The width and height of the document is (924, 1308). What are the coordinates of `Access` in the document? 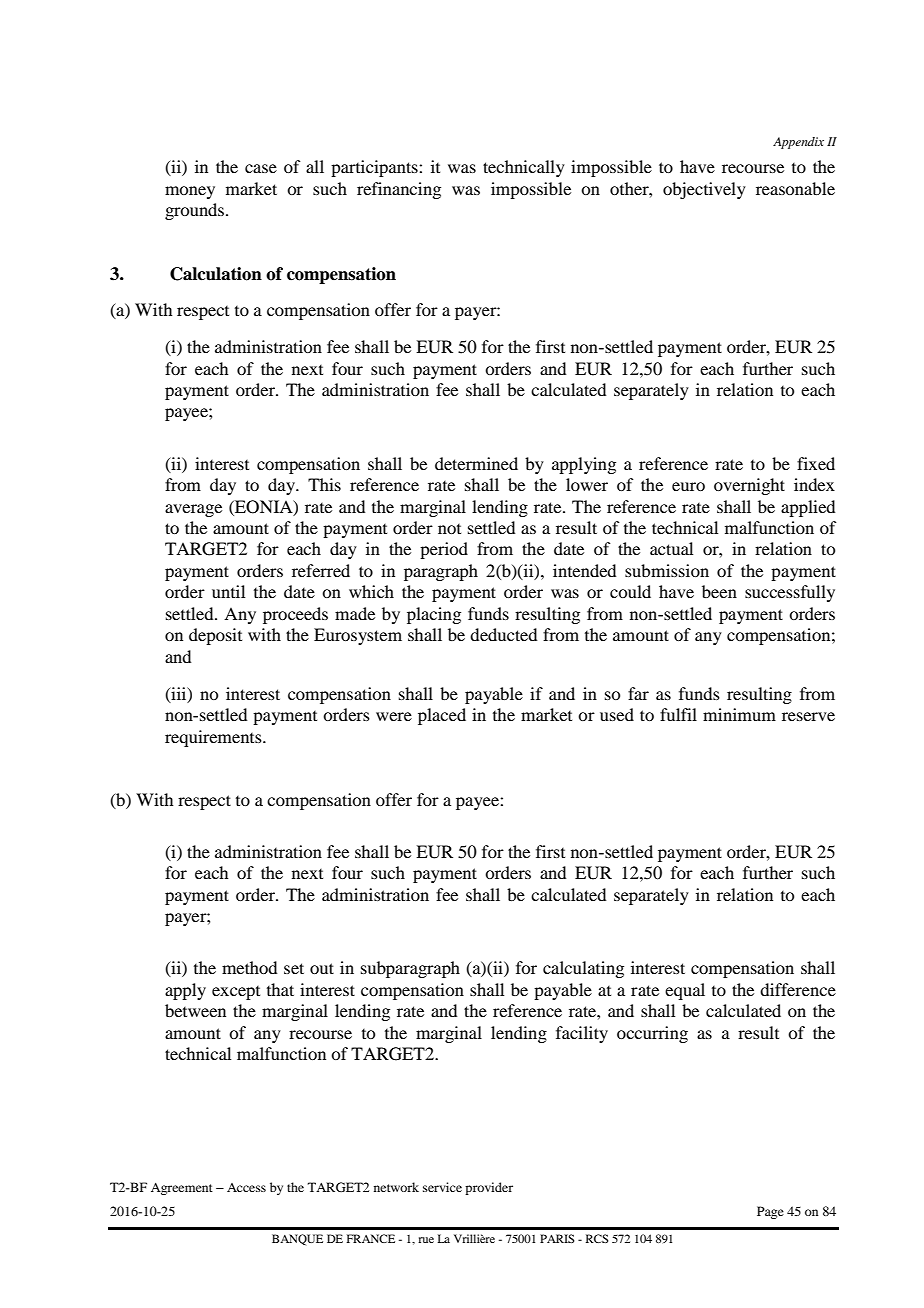 It's located at (246, 1187).
